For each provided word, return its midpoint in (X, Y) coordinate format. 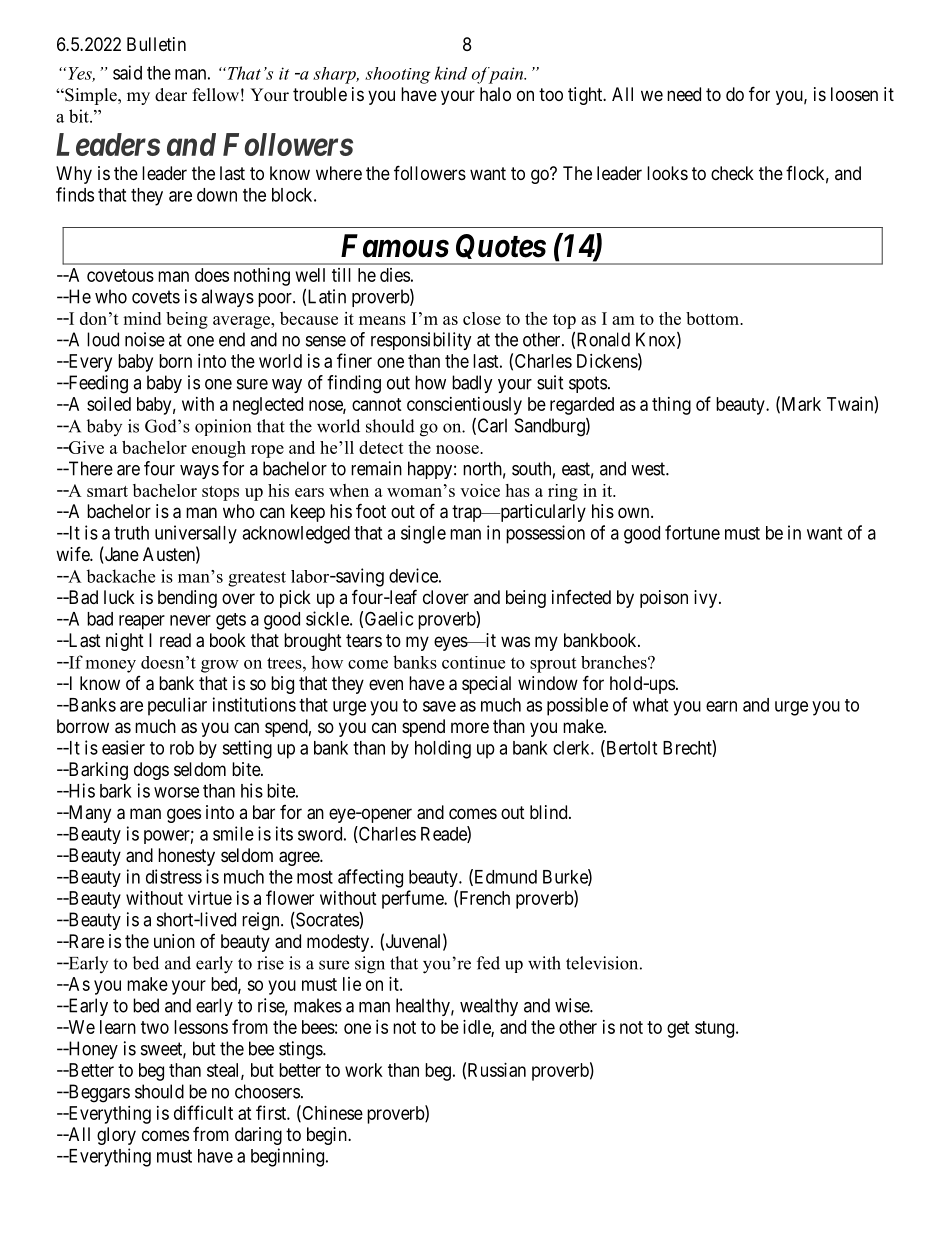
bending (187, 599)
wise (573, 1005)
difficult (203, 1112)
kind (451, 73)
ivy (705, 599)
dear (171, 95)
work (364, 1070)
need (684, 94)
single (423, 534)
